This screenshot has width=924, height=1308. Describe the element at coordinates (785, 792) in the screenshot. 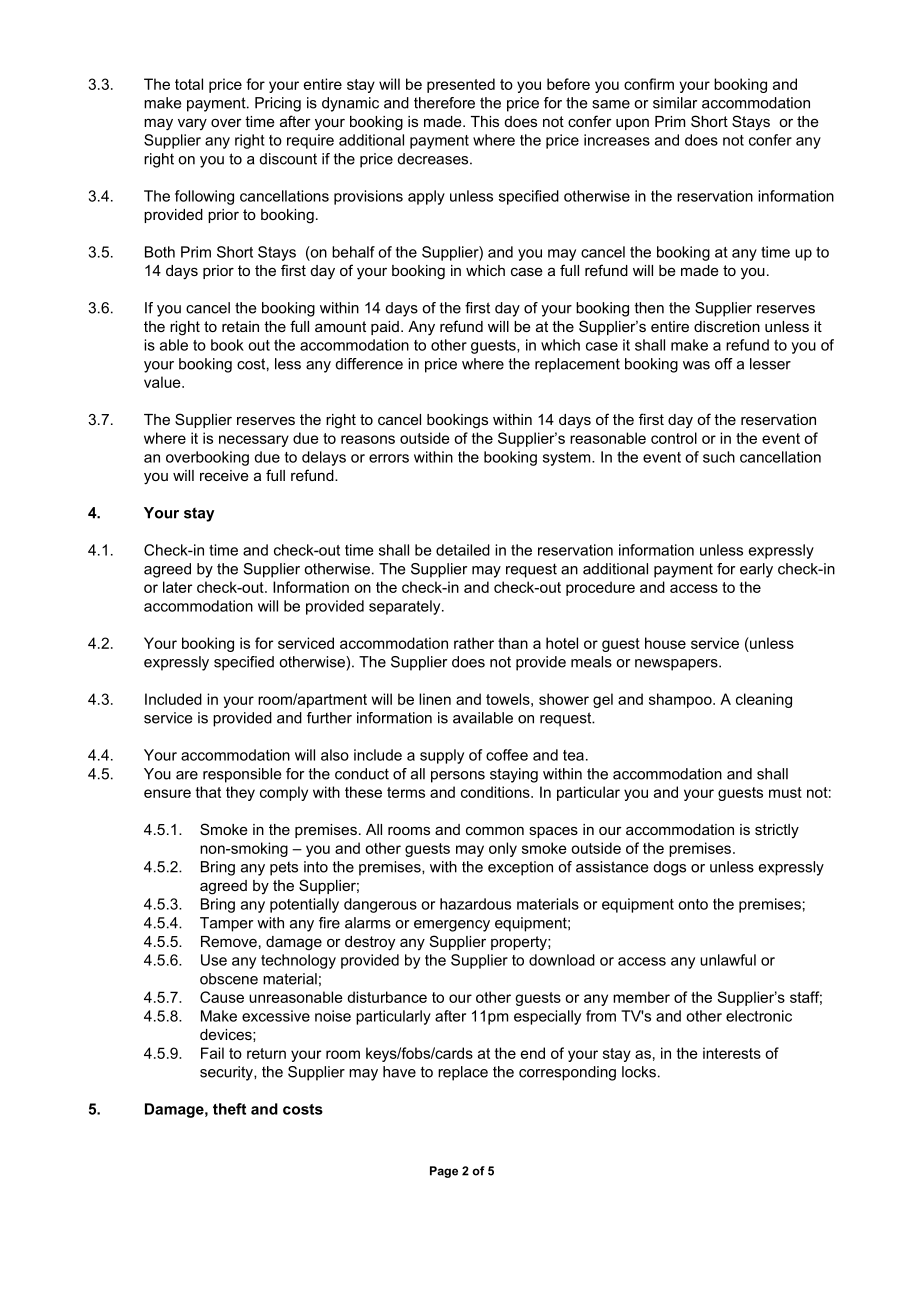

I see `must` at that location.
